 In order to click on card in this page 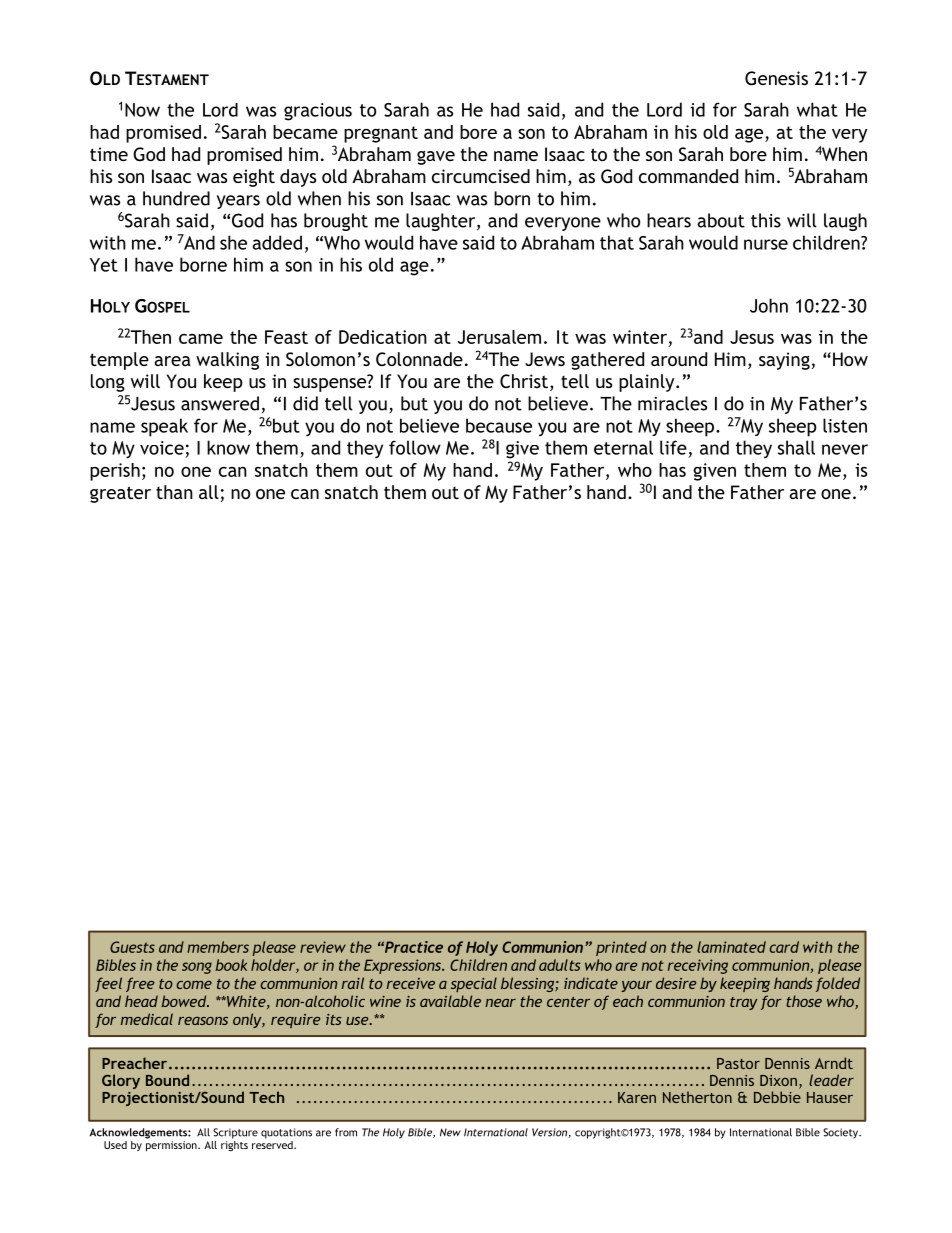, I will do `click(784, 947)`.
